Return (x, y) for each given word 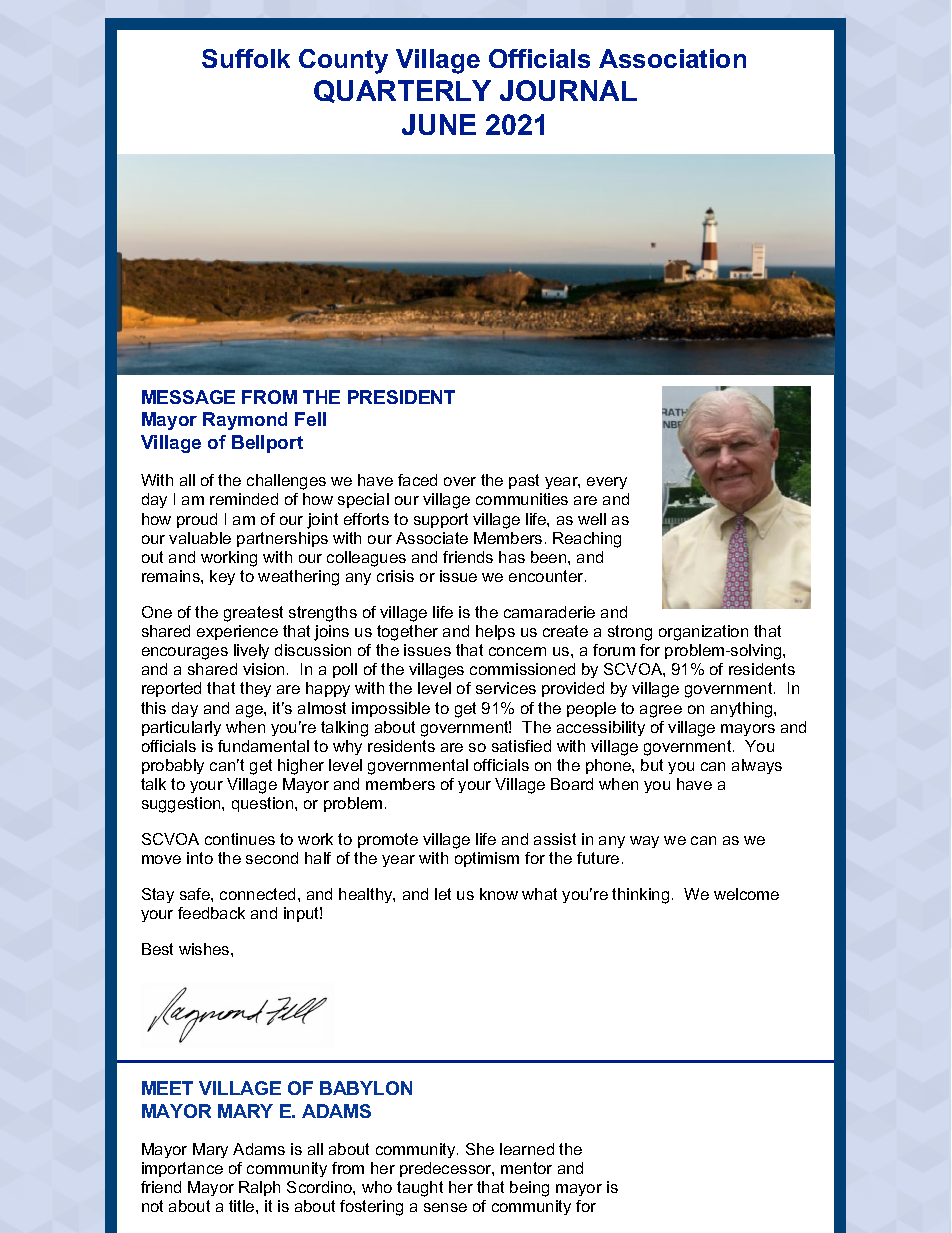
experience (237, 632)
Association (672, 58)
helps (495, 632)
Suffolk (246, 58)
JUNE (439, 124)
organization (703, 633)
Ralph (259, 1188)
